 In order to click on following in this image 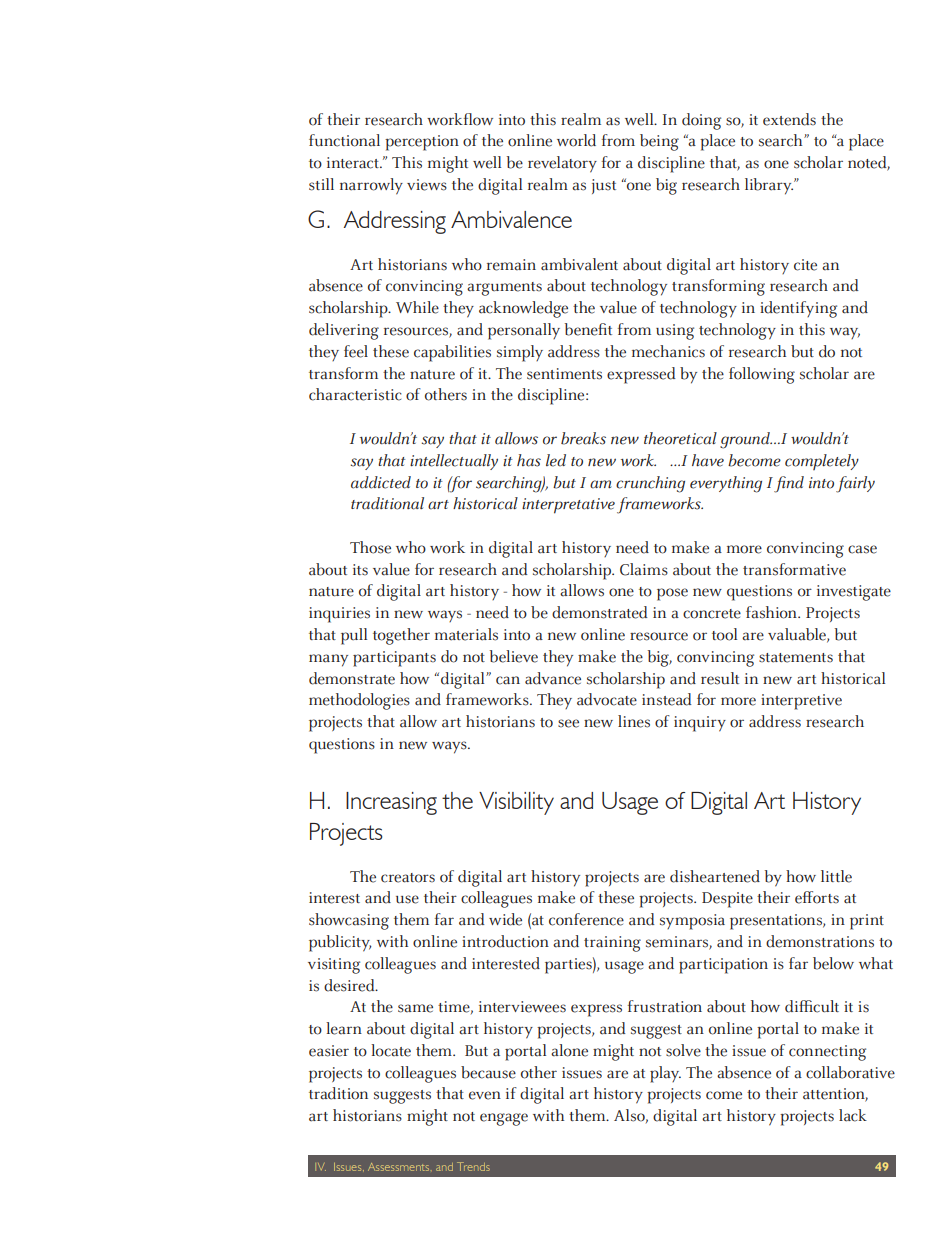, I will do `click(762, 375)`.
